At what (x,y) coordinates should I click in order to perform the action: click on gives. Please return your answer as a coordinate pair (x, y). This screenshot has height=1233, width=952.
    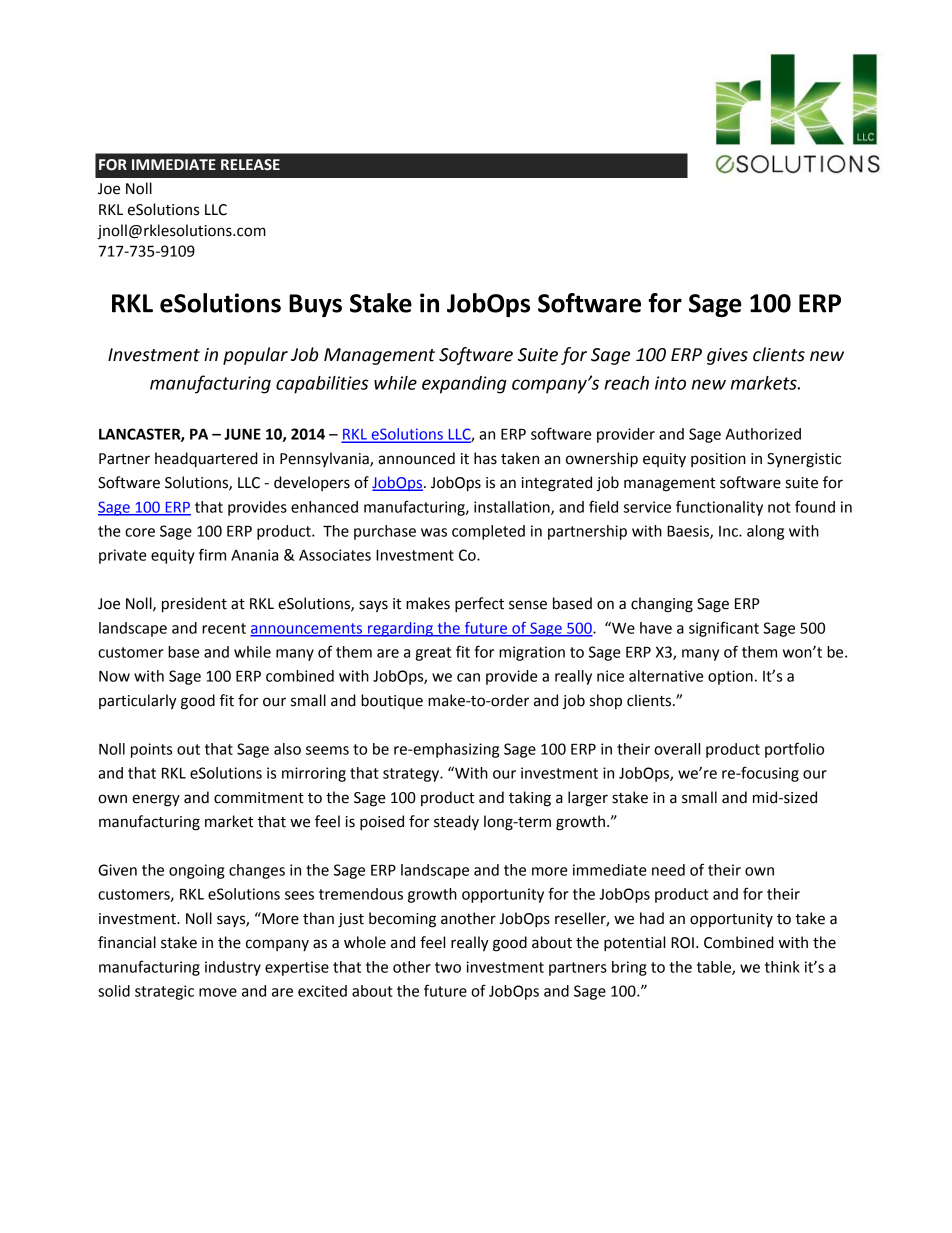
    Looking at the image, I should click on (727, 356).
